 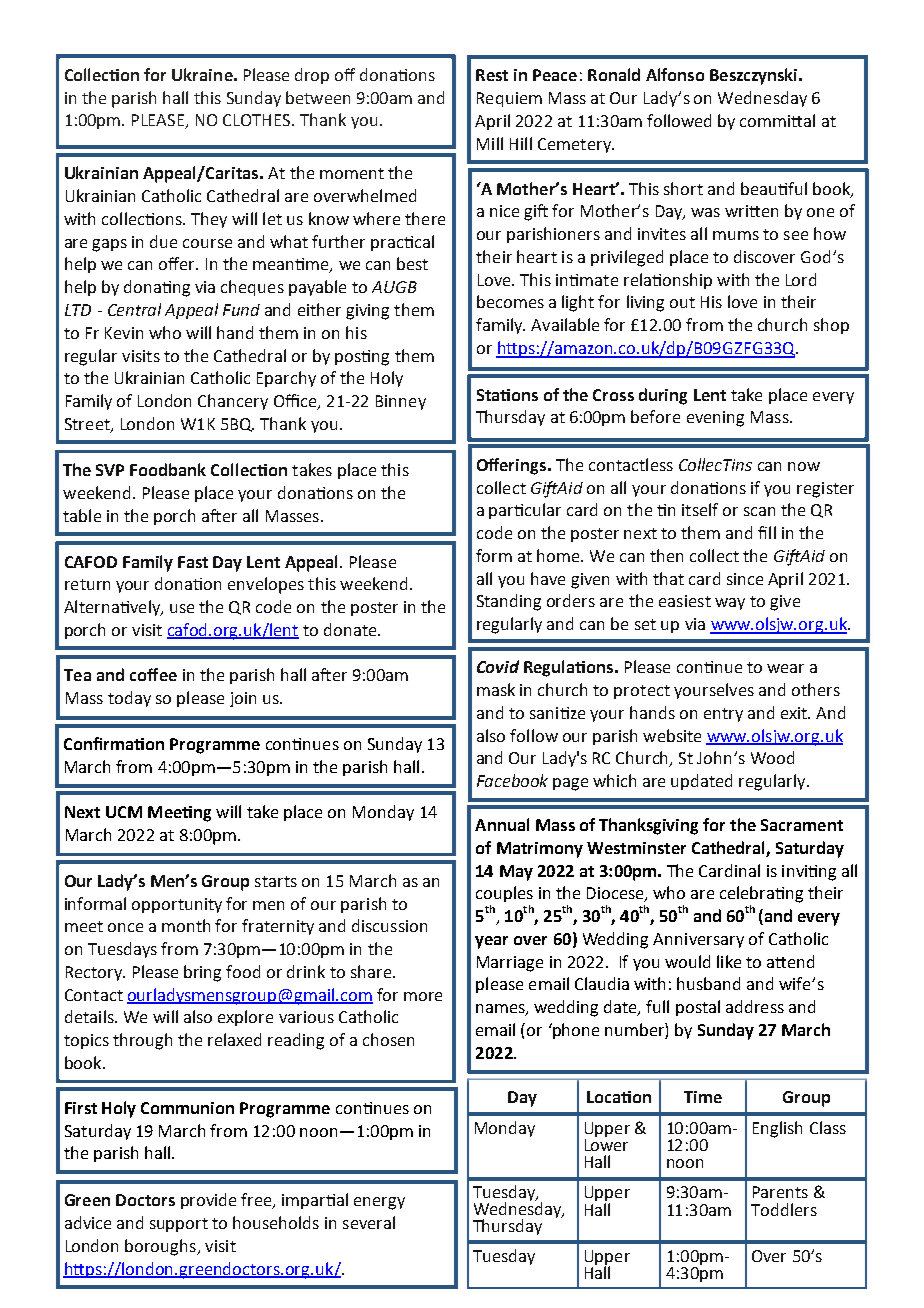 I want to click on Covid, so click(x=498, y=666).
